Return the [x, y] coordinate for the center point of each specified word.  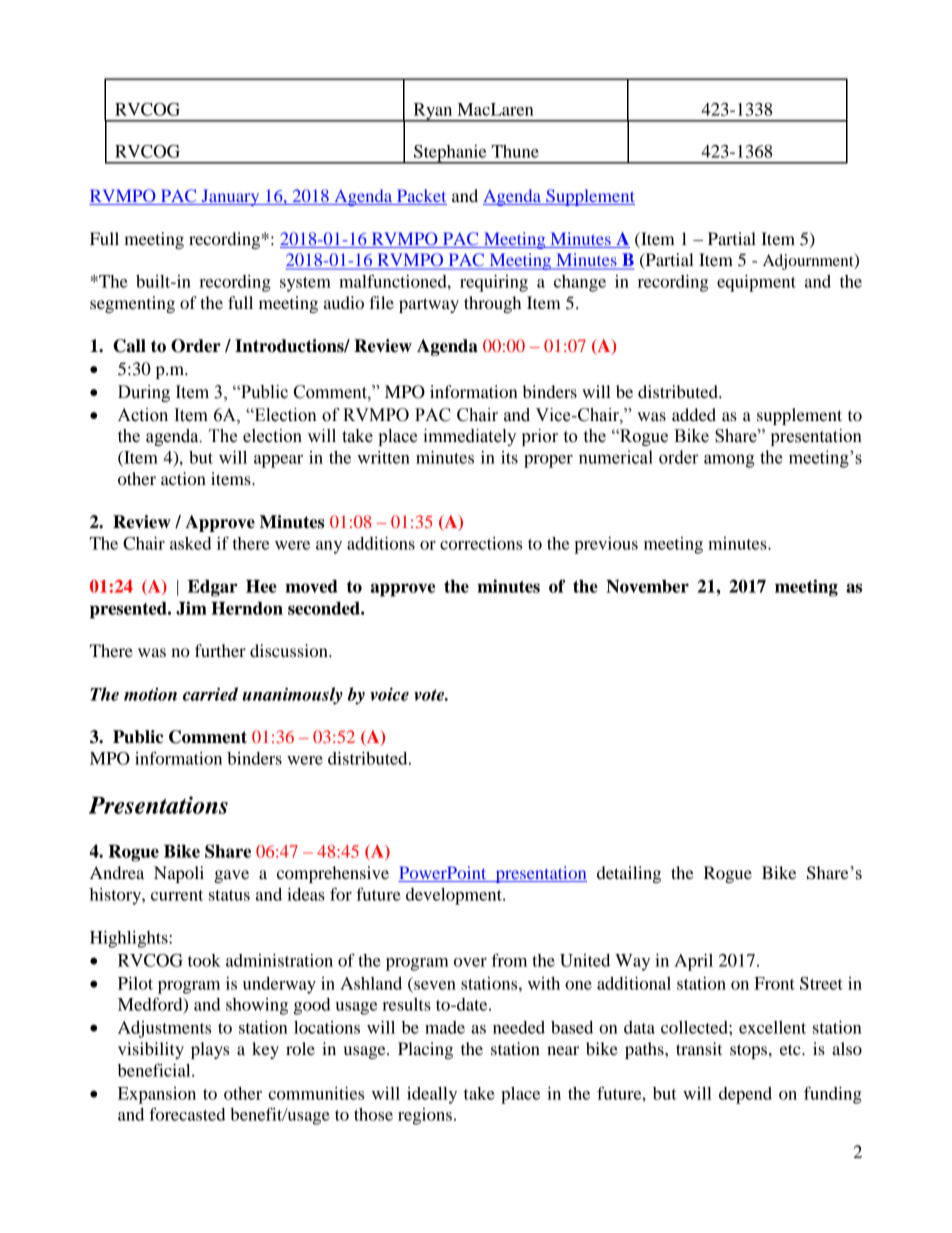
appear [278, 461]
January [230, 197]
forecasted [187, 1114]
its [509, 457]
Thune [515, 151]
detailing [629, 874]
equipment [756, 283]
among [729, 461]
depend [745, 1095]
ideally [432, 1095]
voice [389, 694]
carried [210, 694]
